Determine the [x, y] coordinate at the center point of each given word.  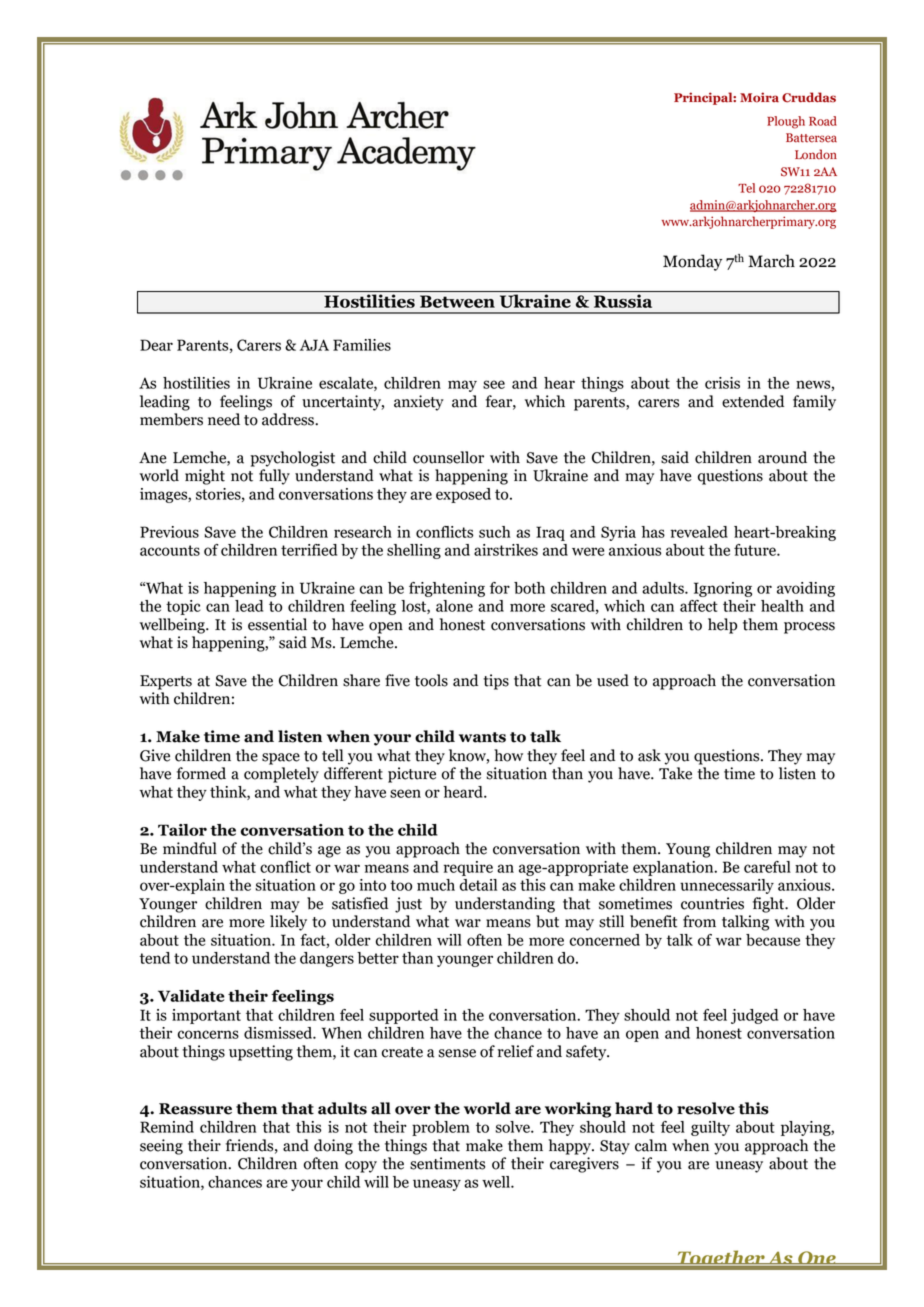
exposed [463, 495]
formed [201, 773]
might [205, 477]
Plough [786, 122]
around [782, 457]
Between [457, 301]
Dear [156, 345]
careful [767, 867]
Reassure [195, 1109]
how [508, 755]
